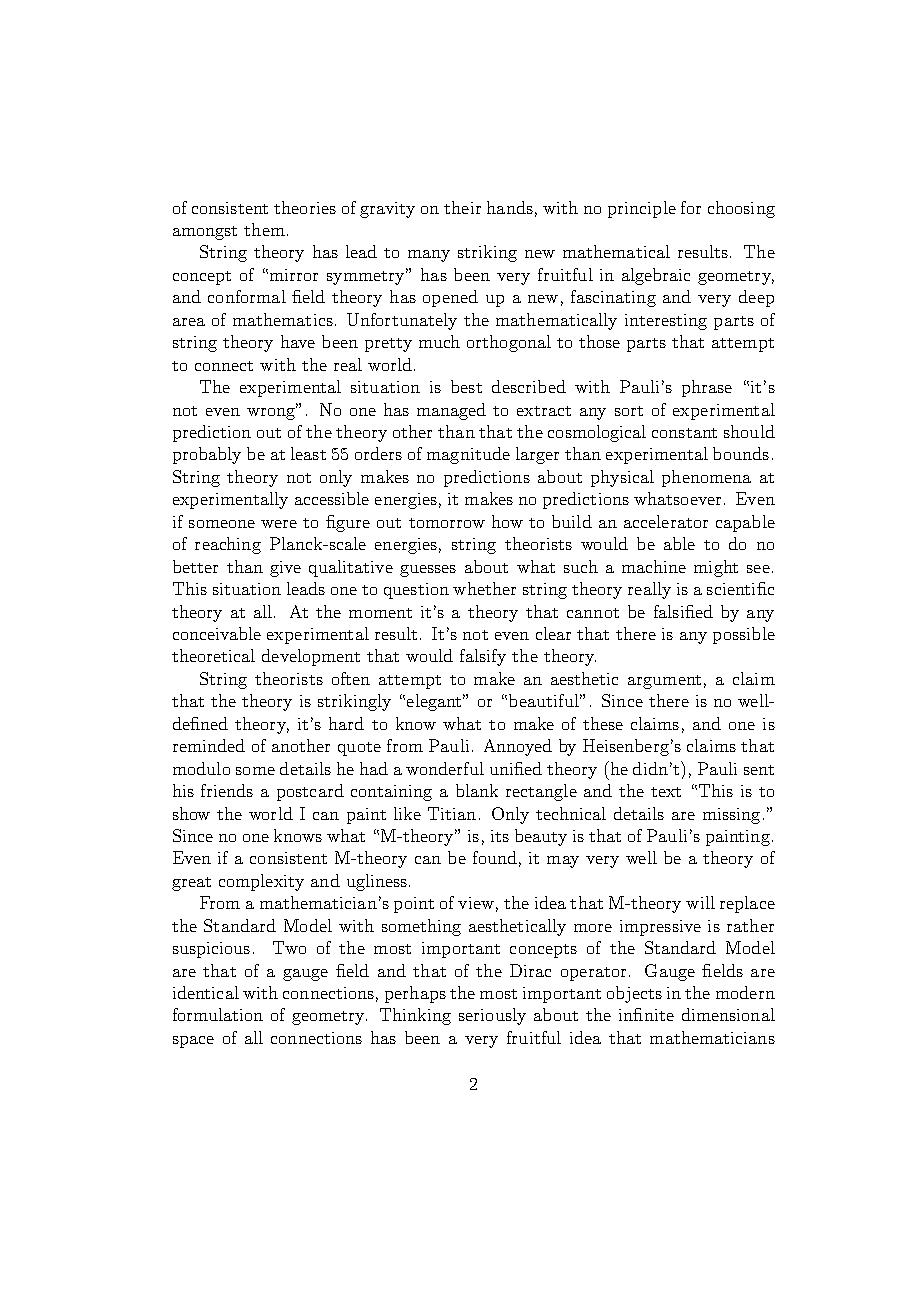 The width and height of the image is (924, 1308). What do you see at coordinates (462, 207) in the image?
I see `their` at bounding box center [462, 207].
